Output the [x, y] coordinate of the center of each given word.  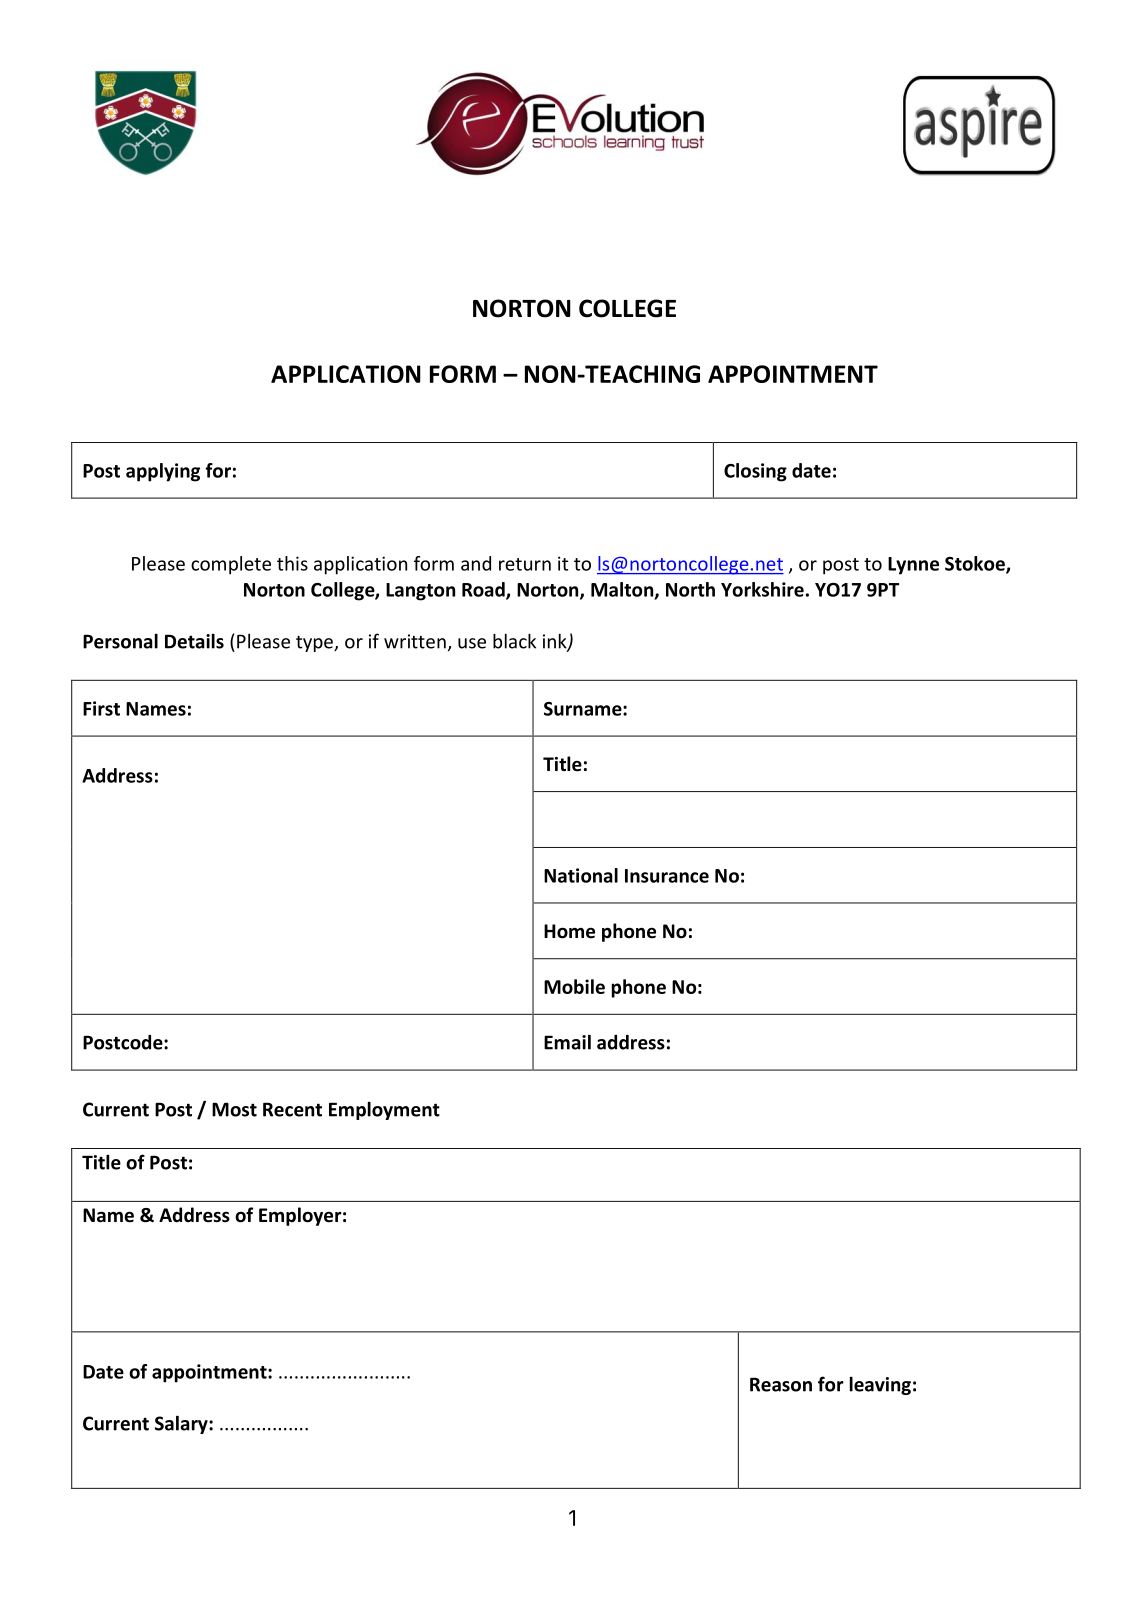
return [525, 564]
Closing [755, 472]
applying [163, 472]
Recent [292, 1109]
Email [567, 1042]
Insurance [667, 876]
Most [234, 1109]
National [581, 875]
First [101, 708]
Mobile [574, 986]
